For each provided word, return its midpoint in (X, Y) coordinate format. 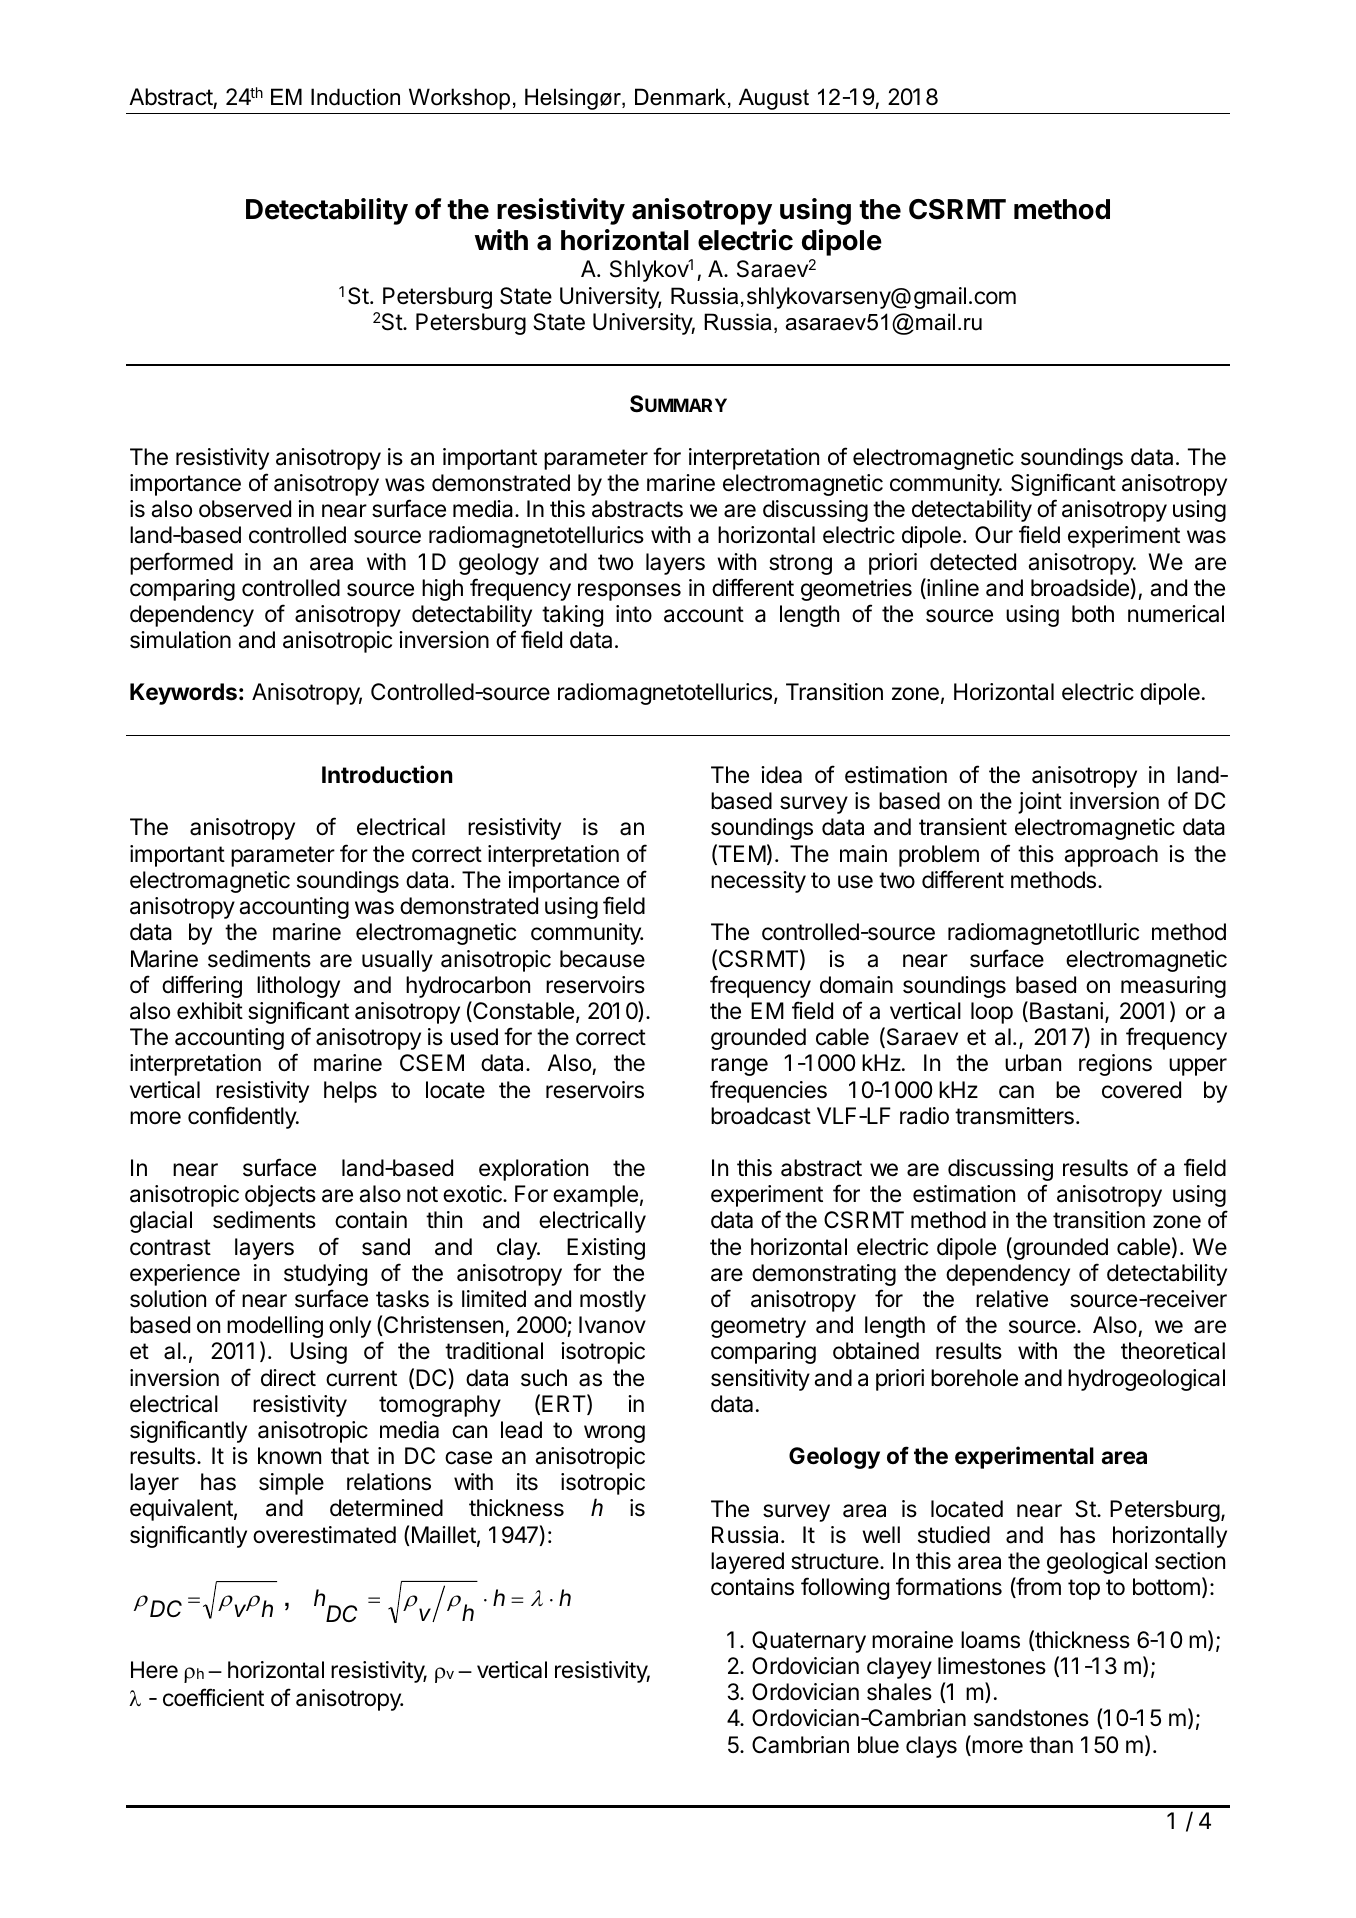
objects (280, 1196)
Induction (355, 97)
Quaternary (809, 1642)
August (774, 99)
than (1051, 1745)
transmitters (1014, 1116)
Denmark (680, 97)
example (595, 1196)
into (634, 614)
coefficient (213, 1697)
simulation (180, 640)
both (1093, 614)
